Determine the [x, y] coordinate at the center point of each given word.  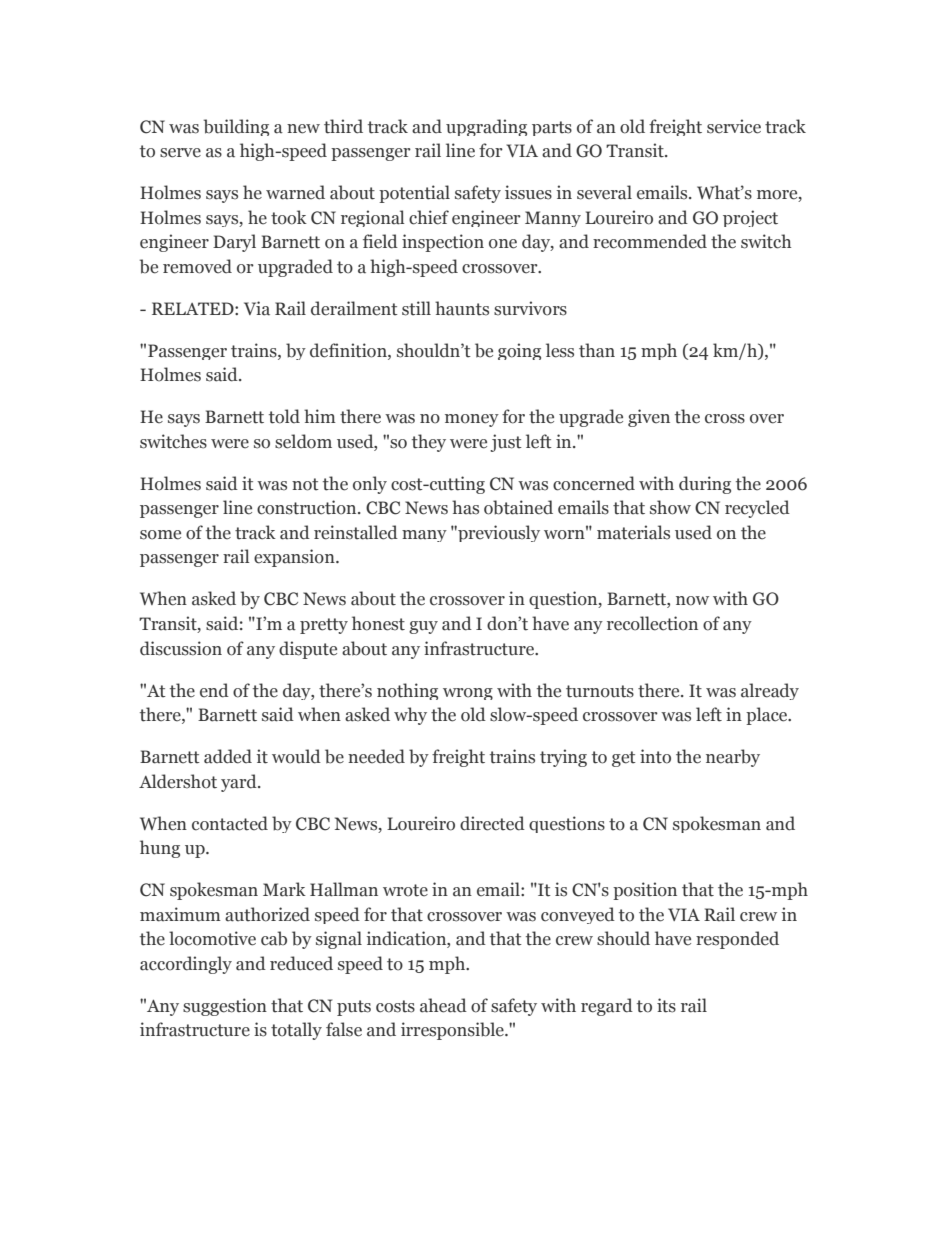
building [236, 127]
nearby [733, 758]
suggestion [225, 1007]
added [228, 756]
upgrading [486, 127]
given [649, 418]
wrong [468, 694]
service [734, 126]
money [472, 420]
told [284, 416]
